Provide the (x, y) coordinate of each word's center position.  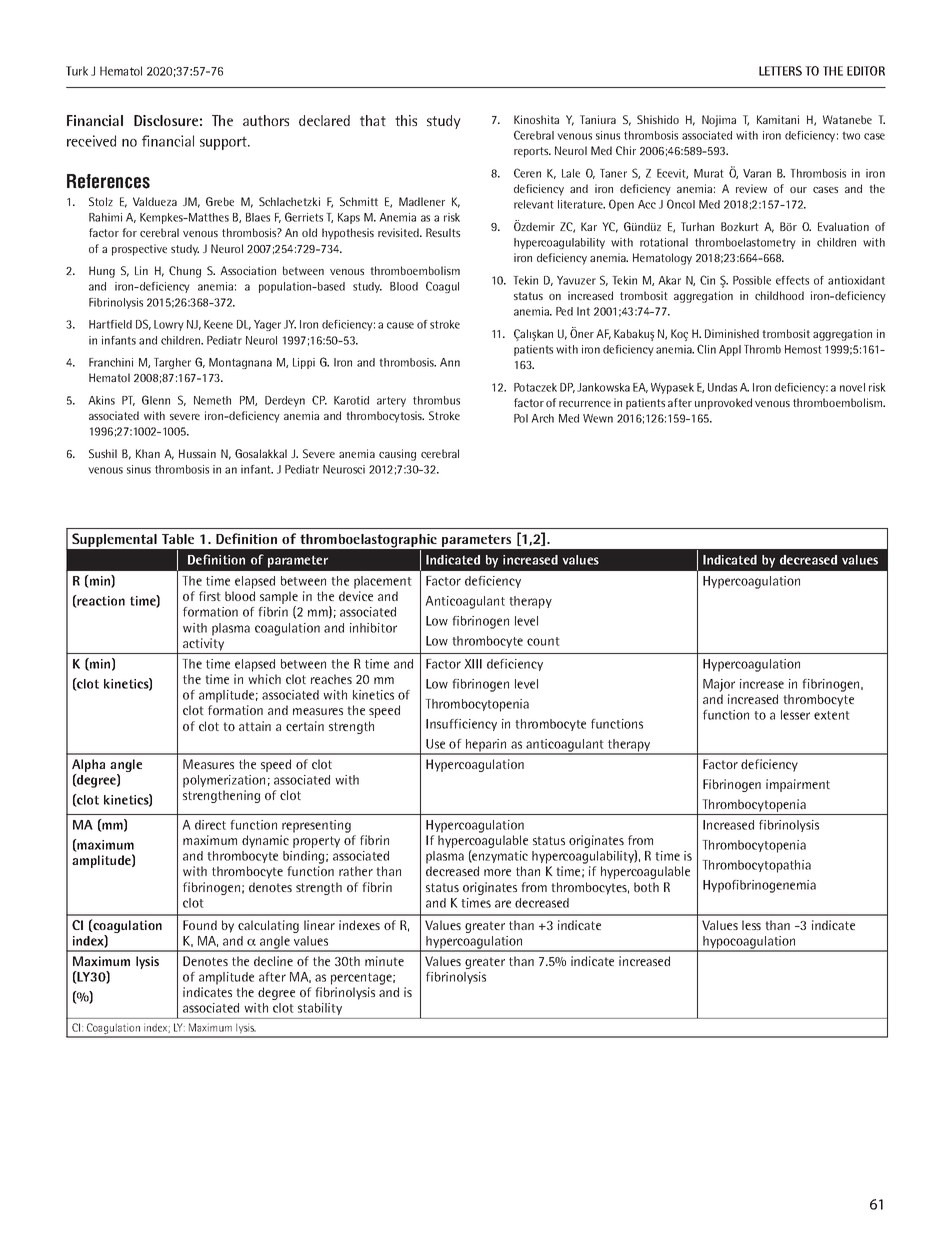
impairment (798, 785)
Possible (752, 280)
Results (443, 232)
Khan (148, 453)
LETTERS (780, 71)
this (406, 120)
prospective (139, 250)
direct (210, 825)
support (224, 143)
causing (397, 455)
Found (200, 925)
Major (719, 685)
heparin (486, 746)
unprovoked (723, 404)
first (210, 596)
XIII (473, 664)
